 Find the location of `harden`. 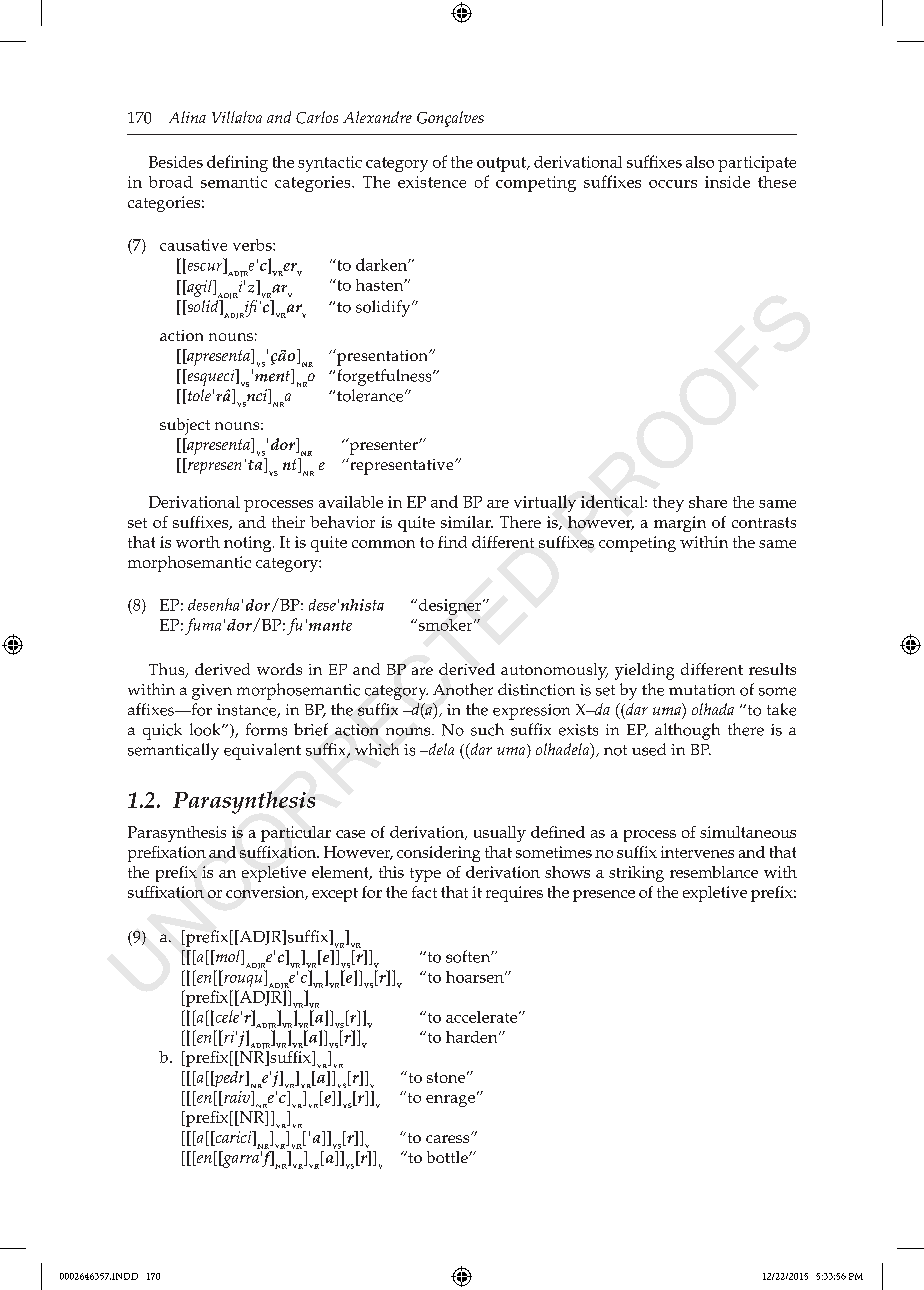

harden is located at coordinates (473, 1037).
